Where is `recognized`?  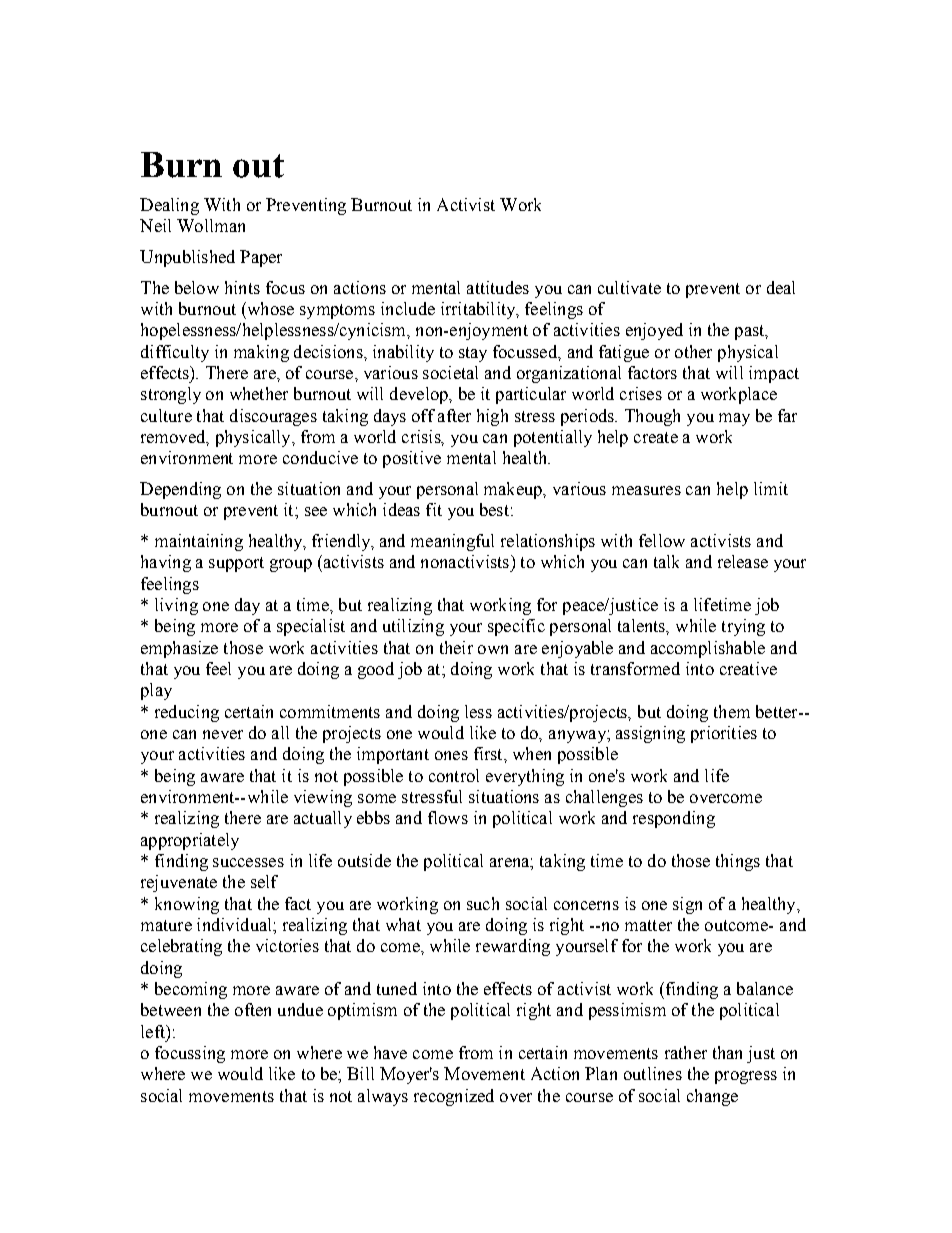 recognized is located at coordinates (454, 1097).
